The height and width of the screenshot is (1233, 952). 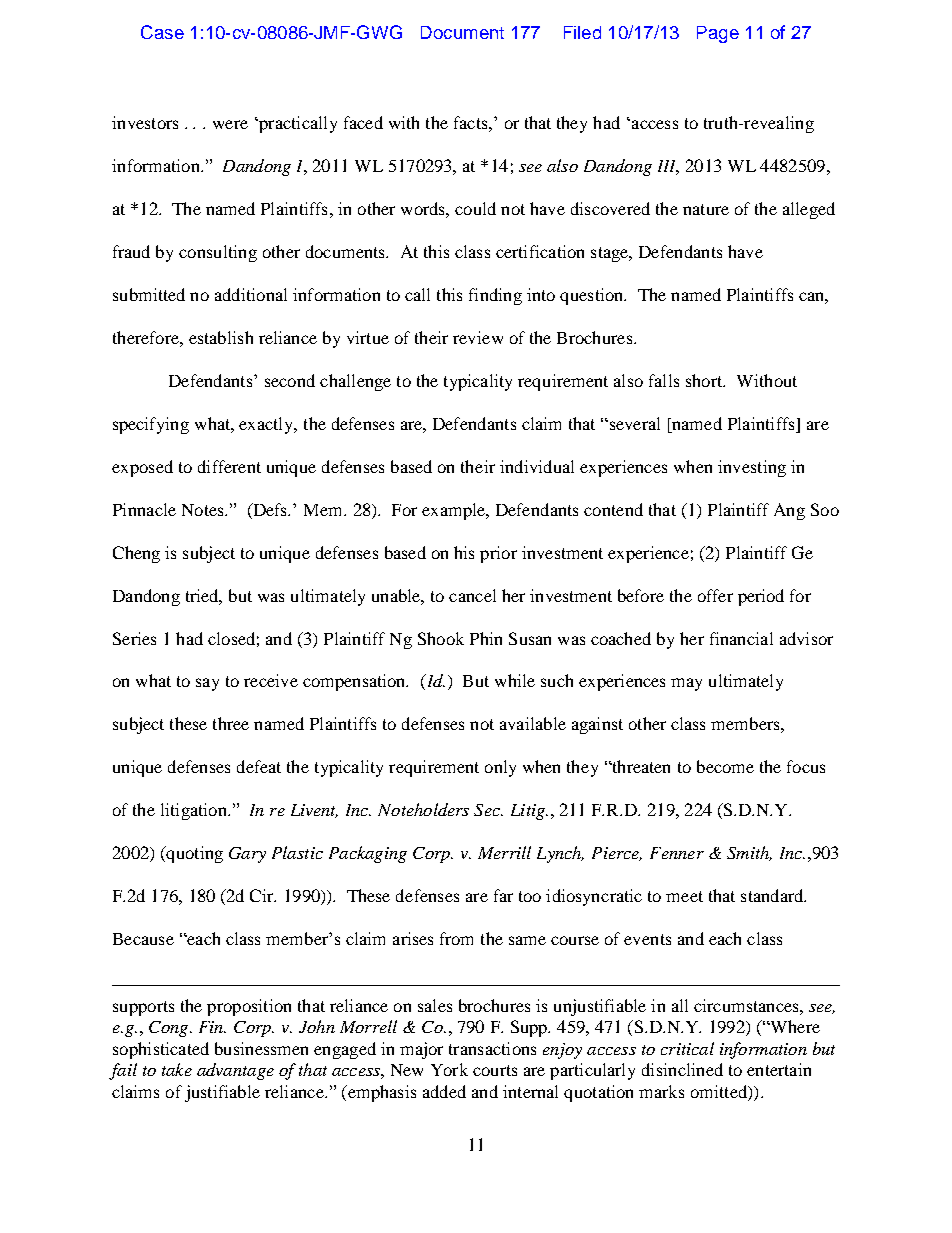 What do you see at coordinates (162, 32) in the screenshot?
I see `Case` at bounding box center [162, 32].
